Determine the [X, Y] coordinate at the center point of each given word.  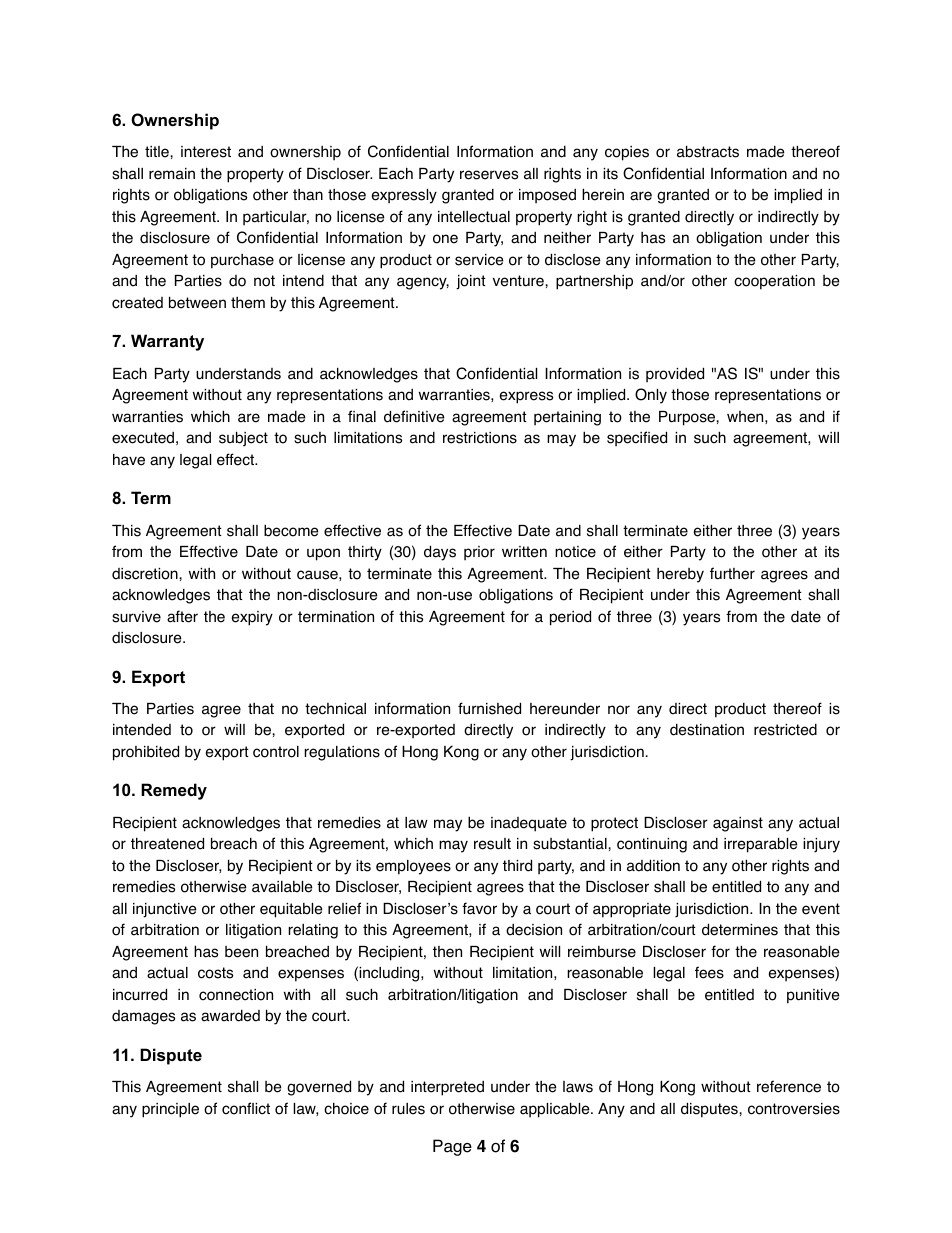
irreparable [761, 845]
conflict [246, 1108]
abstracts [708, 151]
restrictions [480, 438]
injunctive [165, 910]
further [732, 573]
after [182, 616]
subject [243, 439]
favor [479, 908]
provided [675, 375]
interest [206, 152]
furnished [489, 708]
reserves [489, 175]
